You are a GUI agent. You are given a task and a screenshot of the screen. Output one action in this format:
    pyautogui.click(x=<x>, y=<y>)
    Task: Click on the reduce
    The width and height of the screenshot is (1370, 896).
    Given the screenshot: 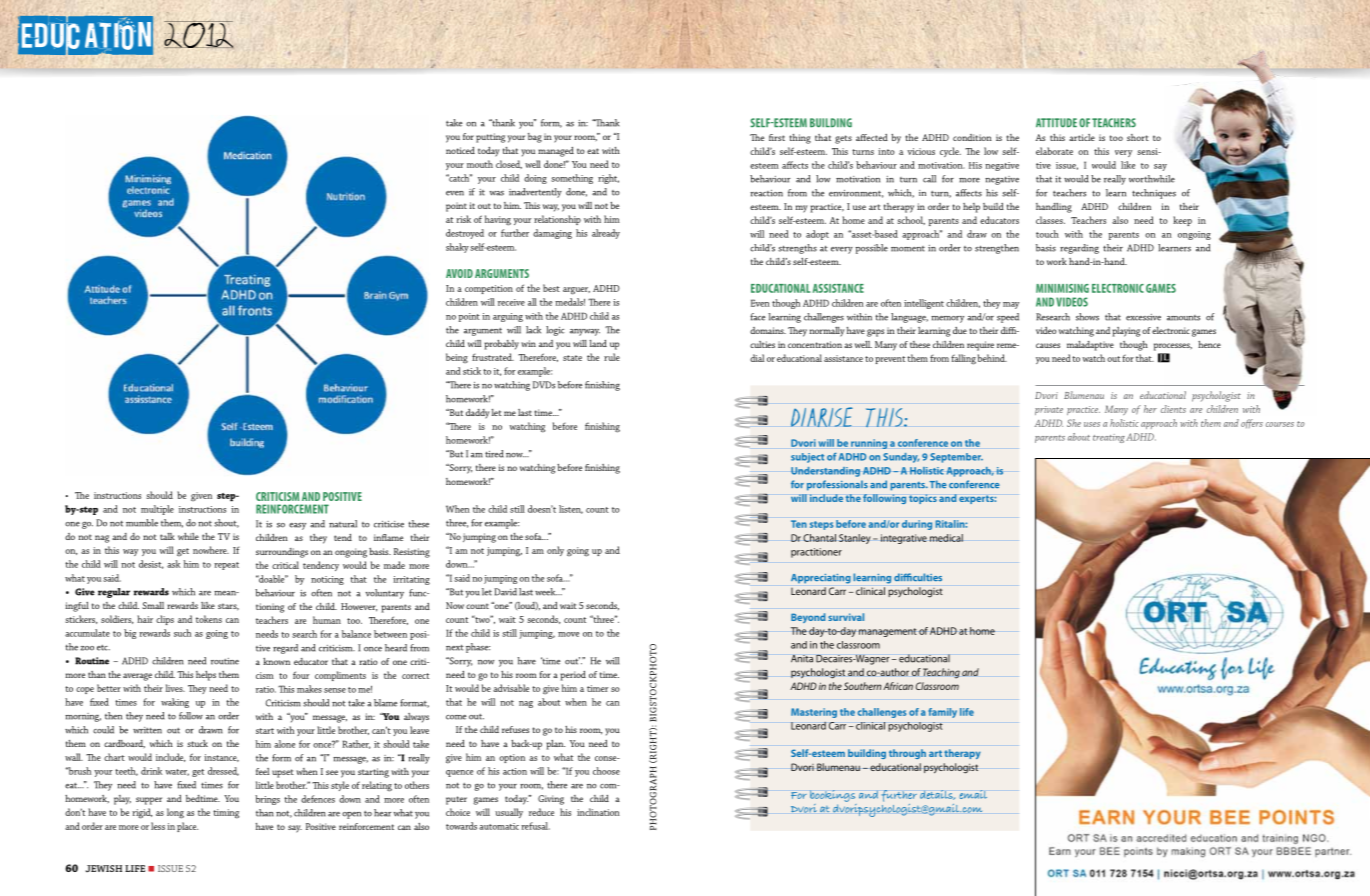 What is the action you would take?
    pyautogui.click(x=541, y=812)
